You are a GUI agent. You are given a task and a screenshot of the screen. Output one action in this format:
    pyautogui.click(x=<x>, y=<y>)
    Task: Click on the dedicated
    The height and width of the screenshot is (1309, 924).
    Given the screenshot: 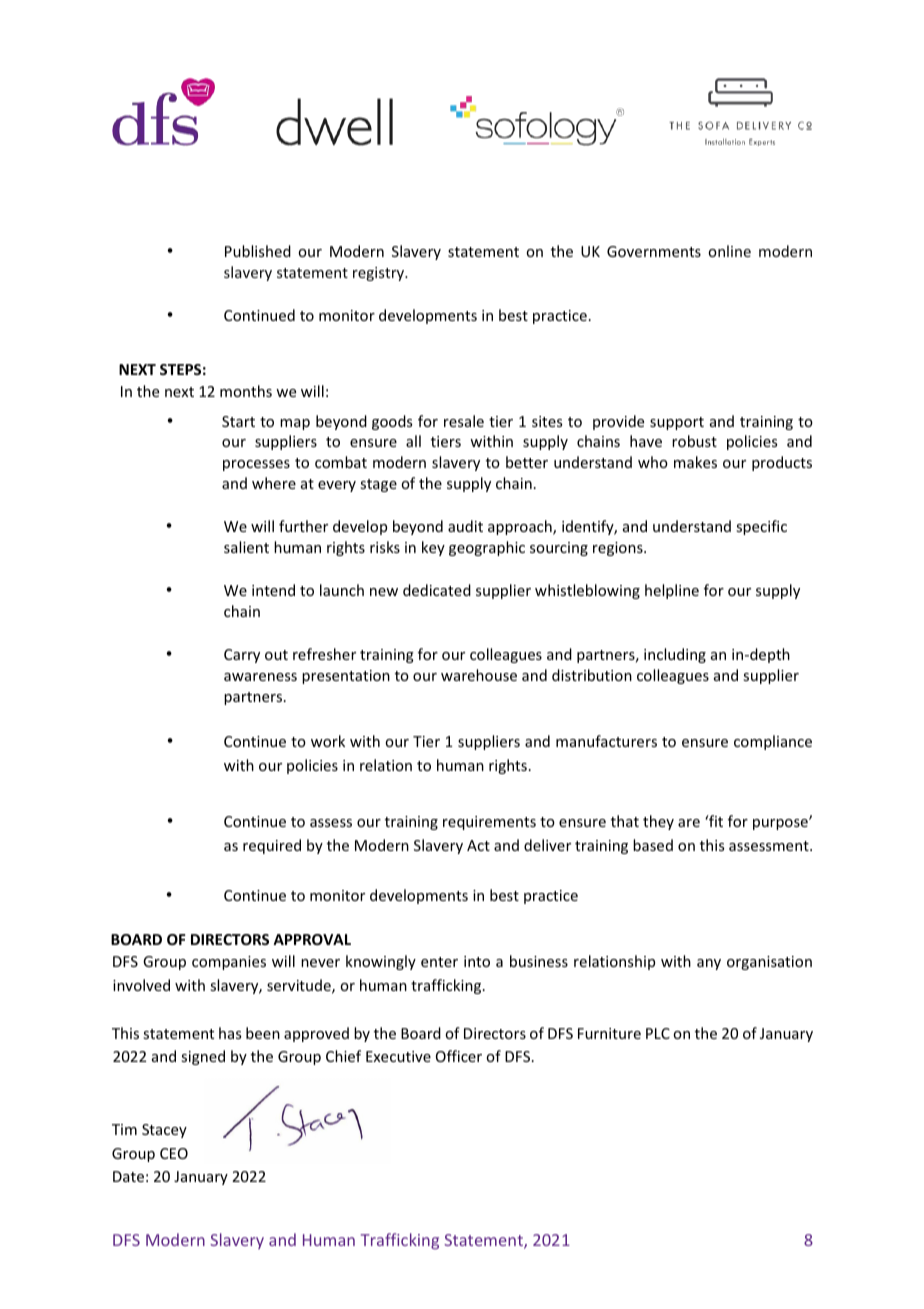 What is the action you would take?
    pyautogui.click(x=437, y=590)
